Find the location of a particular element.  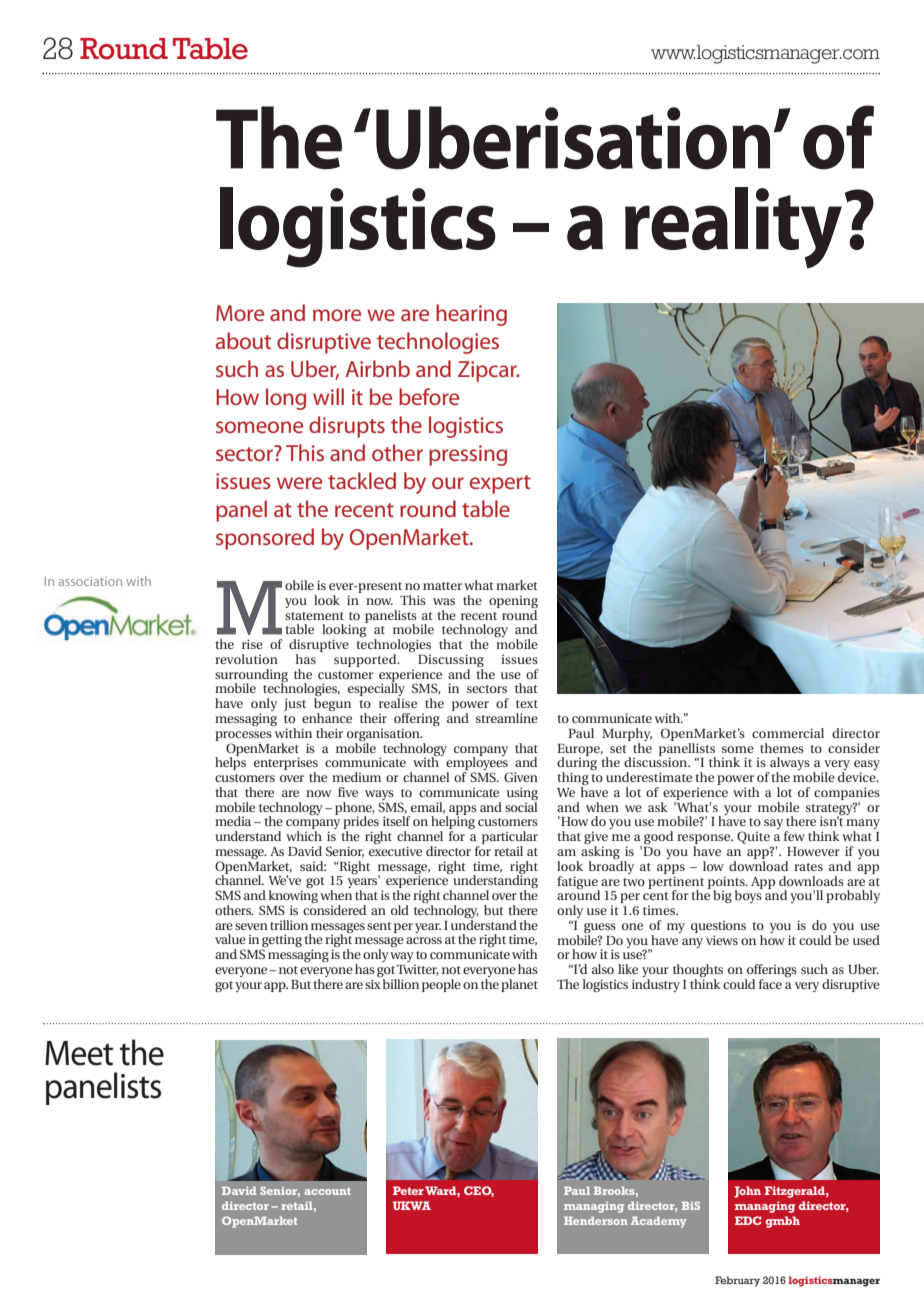

association is located at coordinates (90, 581).
